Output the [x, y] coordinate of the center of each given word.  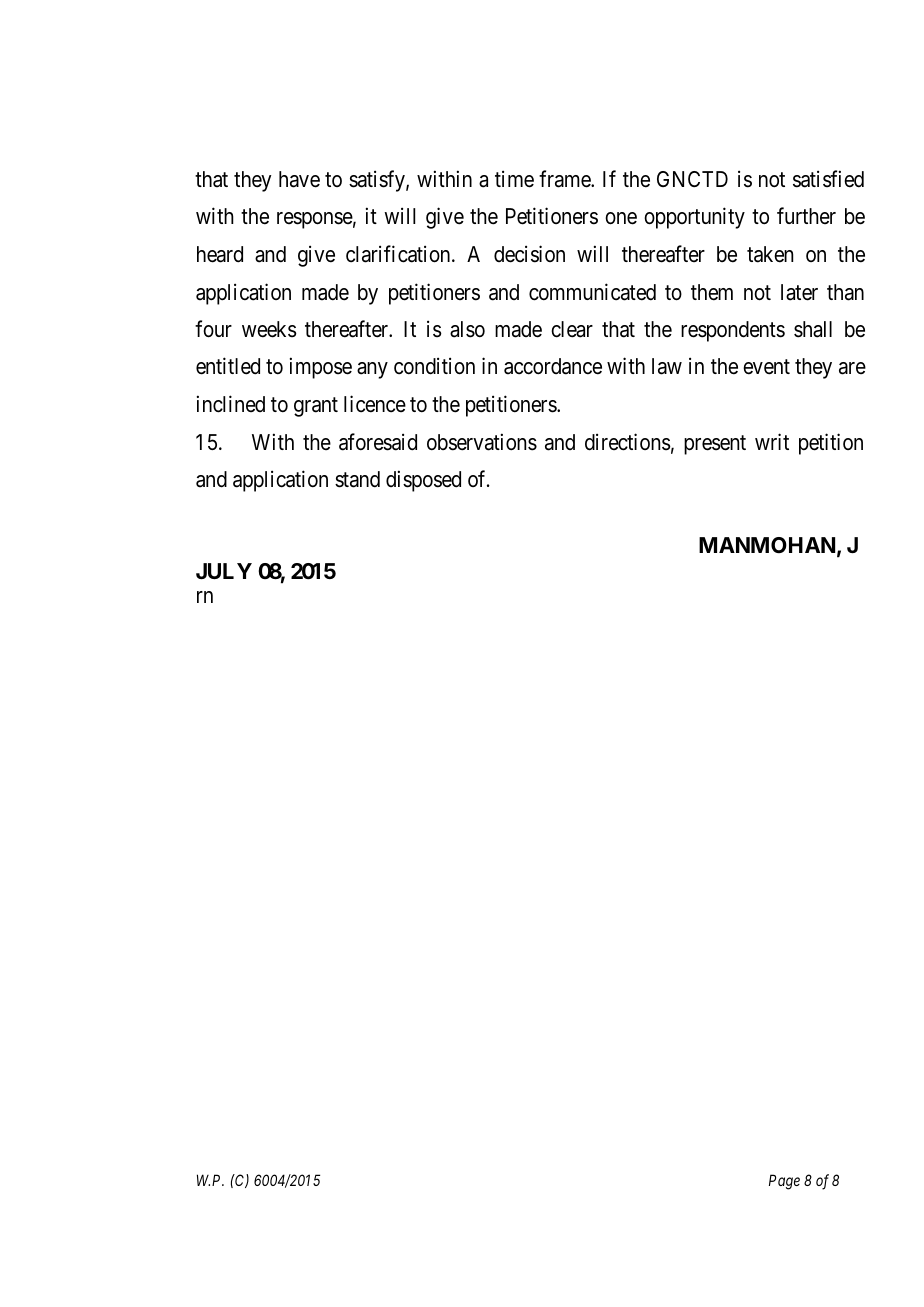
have [299, 179]
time [514, 179]
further [806, 216]
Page [784, 1182]
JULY [224, 571]
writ [772, 441]
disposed [423, 481]
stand [357, 479]
